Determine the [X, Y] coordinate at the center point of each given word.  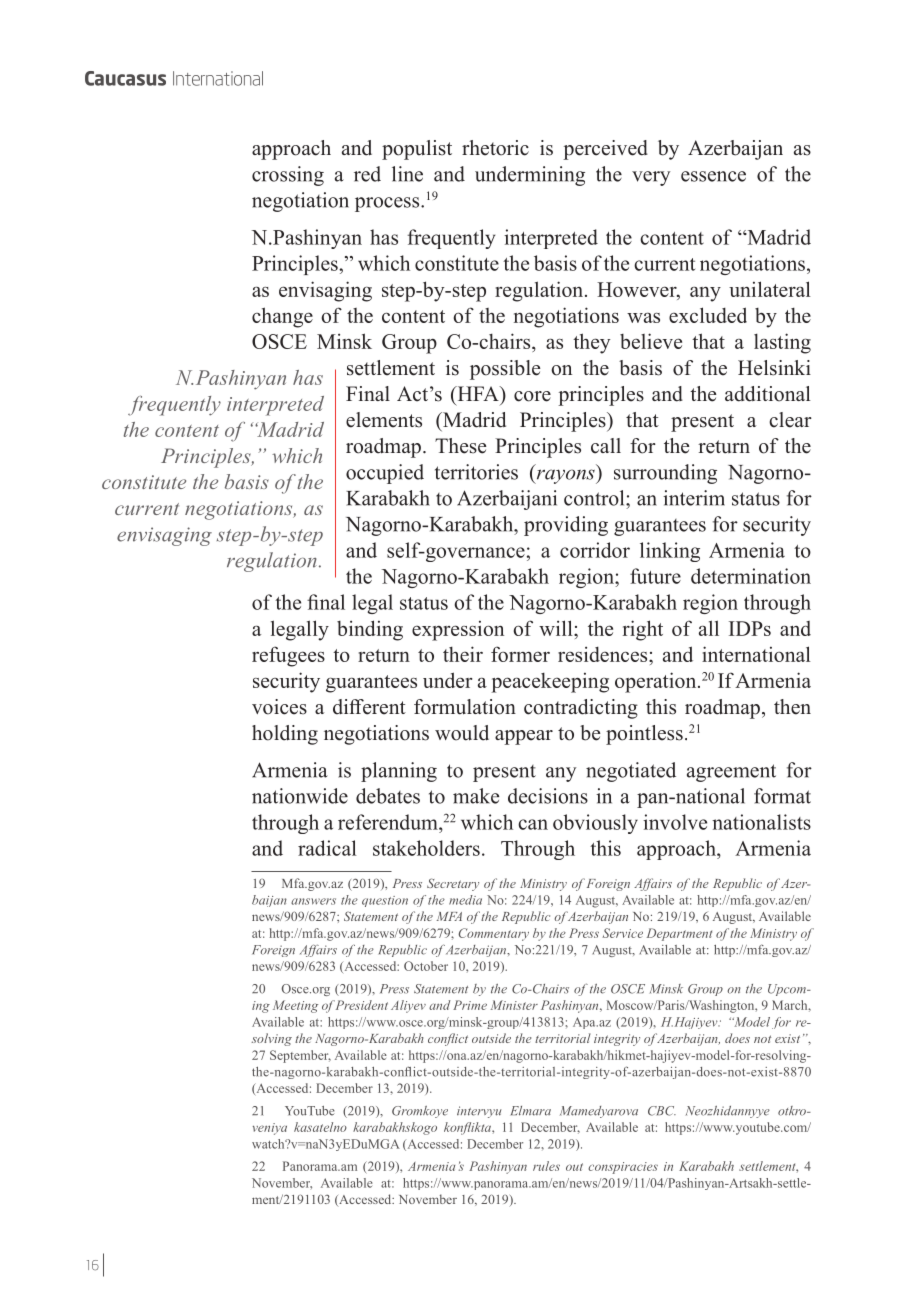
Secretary [453, 884]
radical [327, 848]
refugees [288, 656]
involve [675, 822]
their [463, 654]
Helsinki [774, 368]
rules [546, 1166]
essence [713, 176]
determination [751, 576]
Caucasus [125, 78]
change [282, 317]
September [300, 1056]
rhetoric [495, 148]
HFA [478, 393]
